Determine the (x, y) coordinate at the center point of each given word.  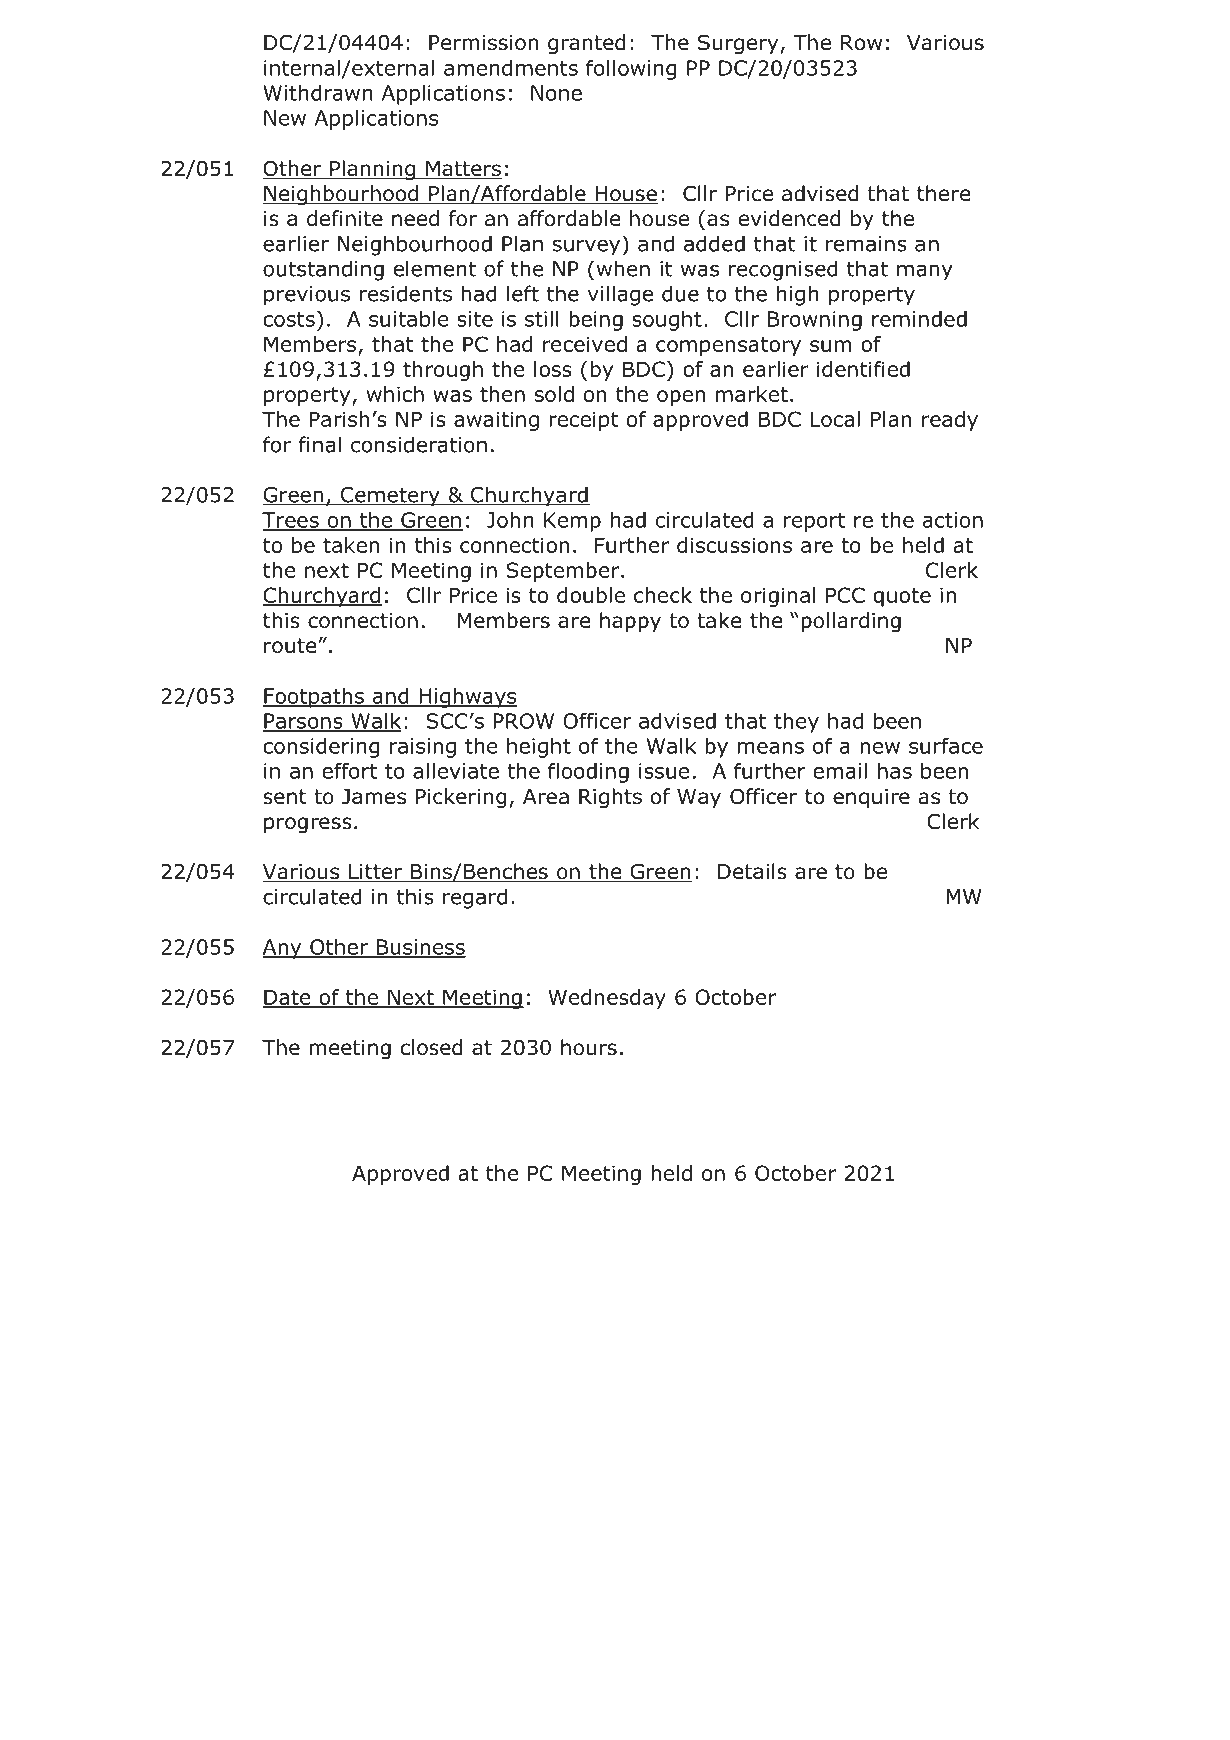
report (814, 522)
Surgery (739, 44)
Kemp (572, 522)
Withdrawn (318, 93)
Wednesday (607, 999)
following (631, 69)
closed (432, 1047)
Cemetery (390, 497)
